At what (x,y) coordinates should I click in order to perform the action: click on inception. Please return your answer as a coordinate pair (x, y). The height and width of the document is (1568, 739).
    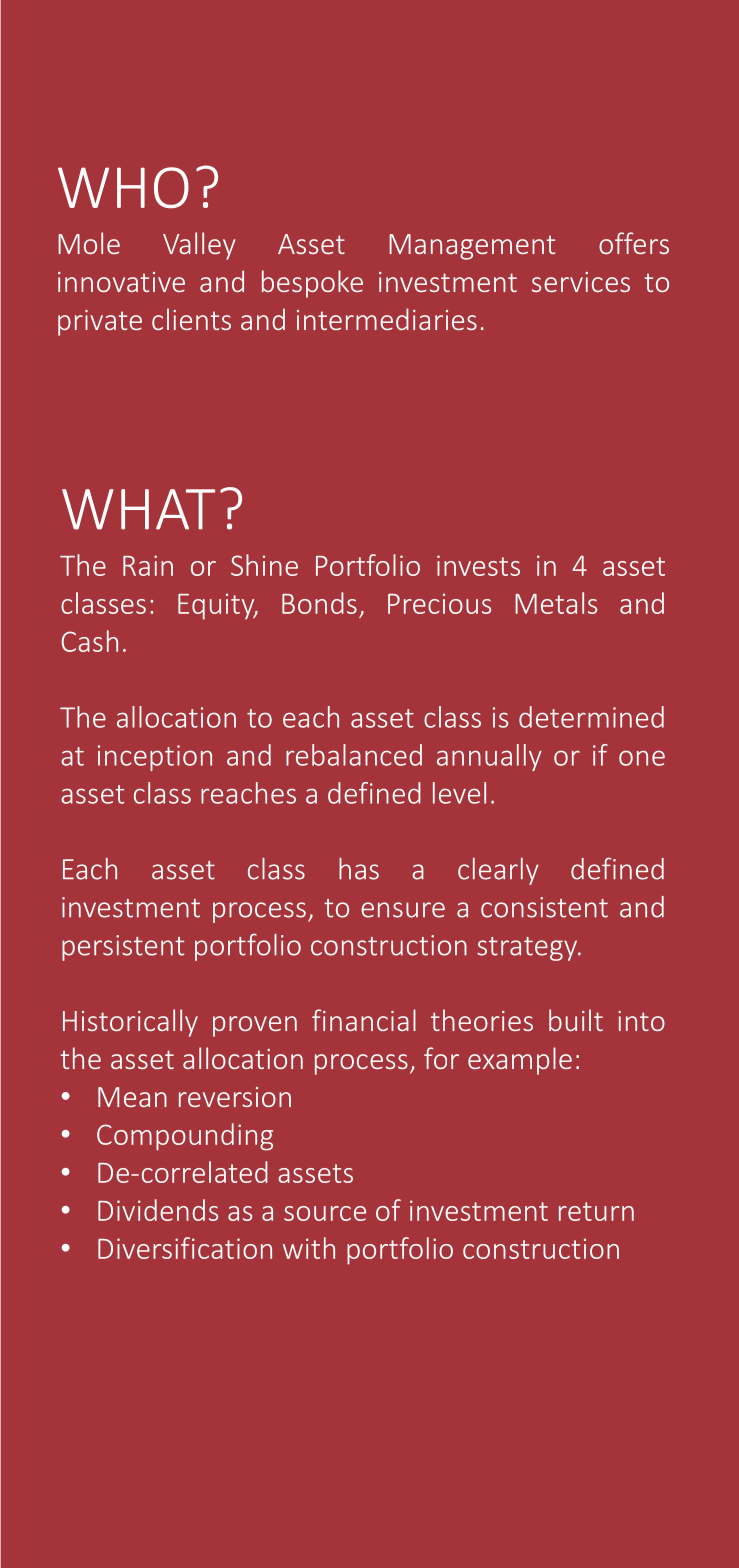
    Looking at the image, I should click on (155, 758).
